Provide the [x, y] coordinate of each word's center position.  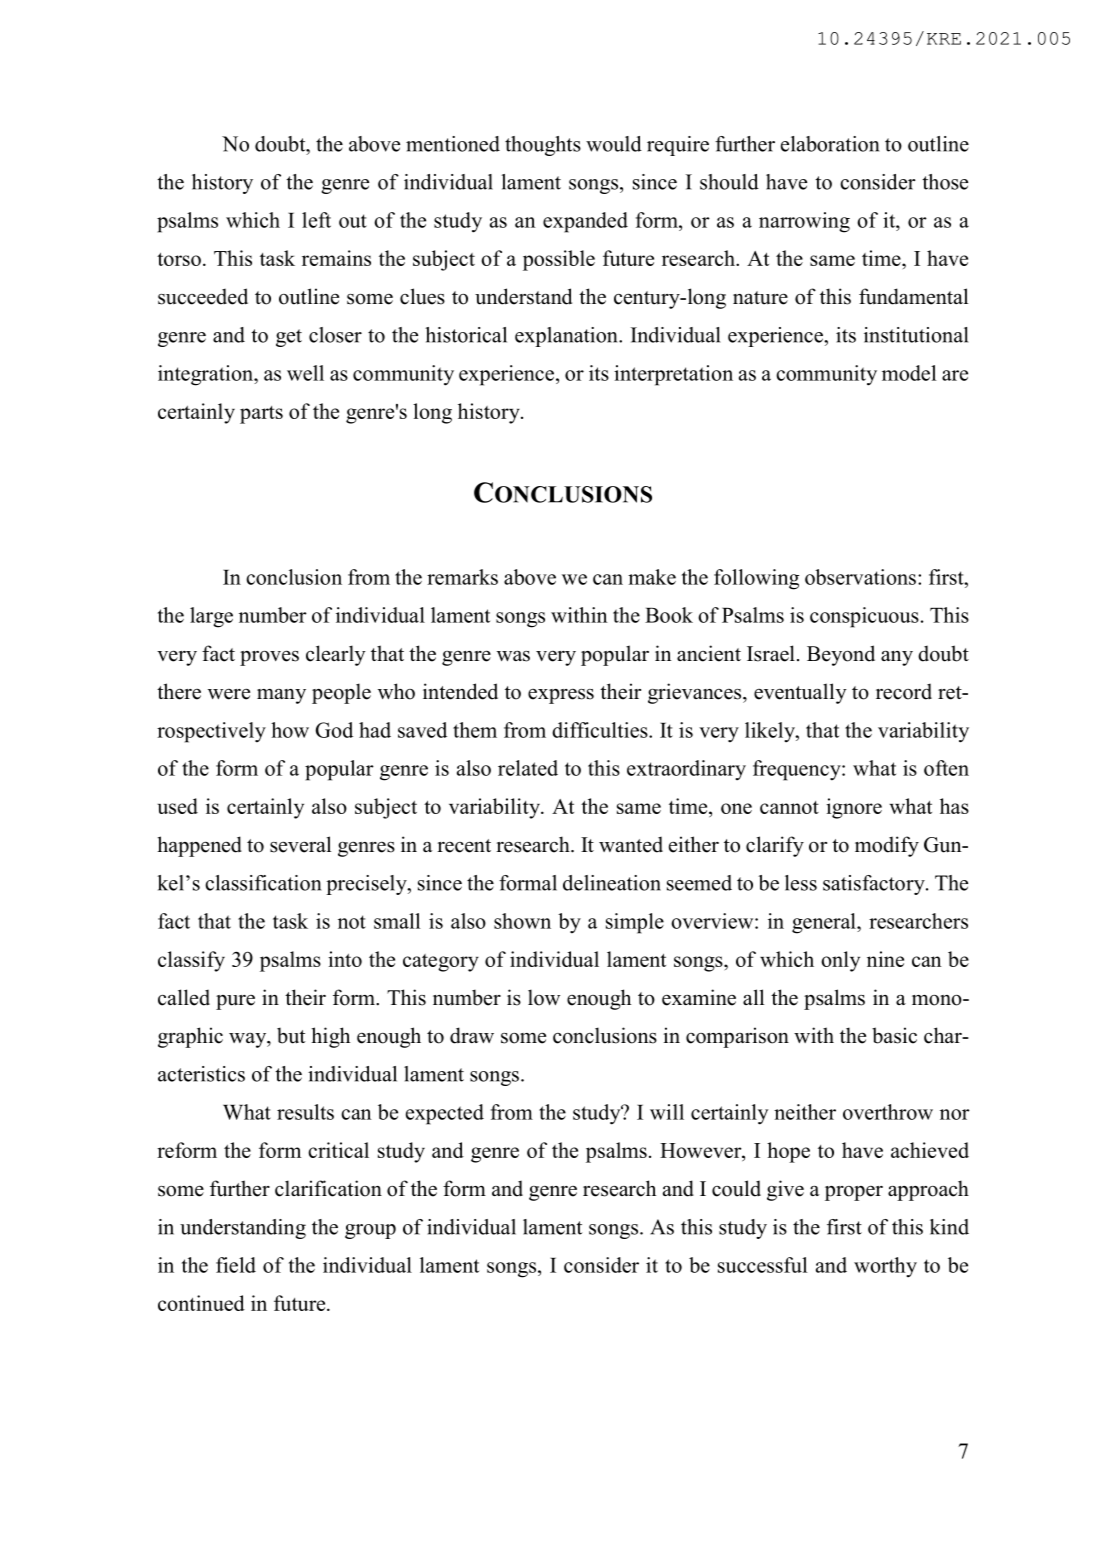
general [825, 923]
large [211, 617]
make [652, 577]
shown [522, 921]
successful [762, 1265]
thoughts [543, 146]
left [316, 220]
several [300, 844]
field [236, 1265]
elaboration [830, 144]
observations [860, 577]
